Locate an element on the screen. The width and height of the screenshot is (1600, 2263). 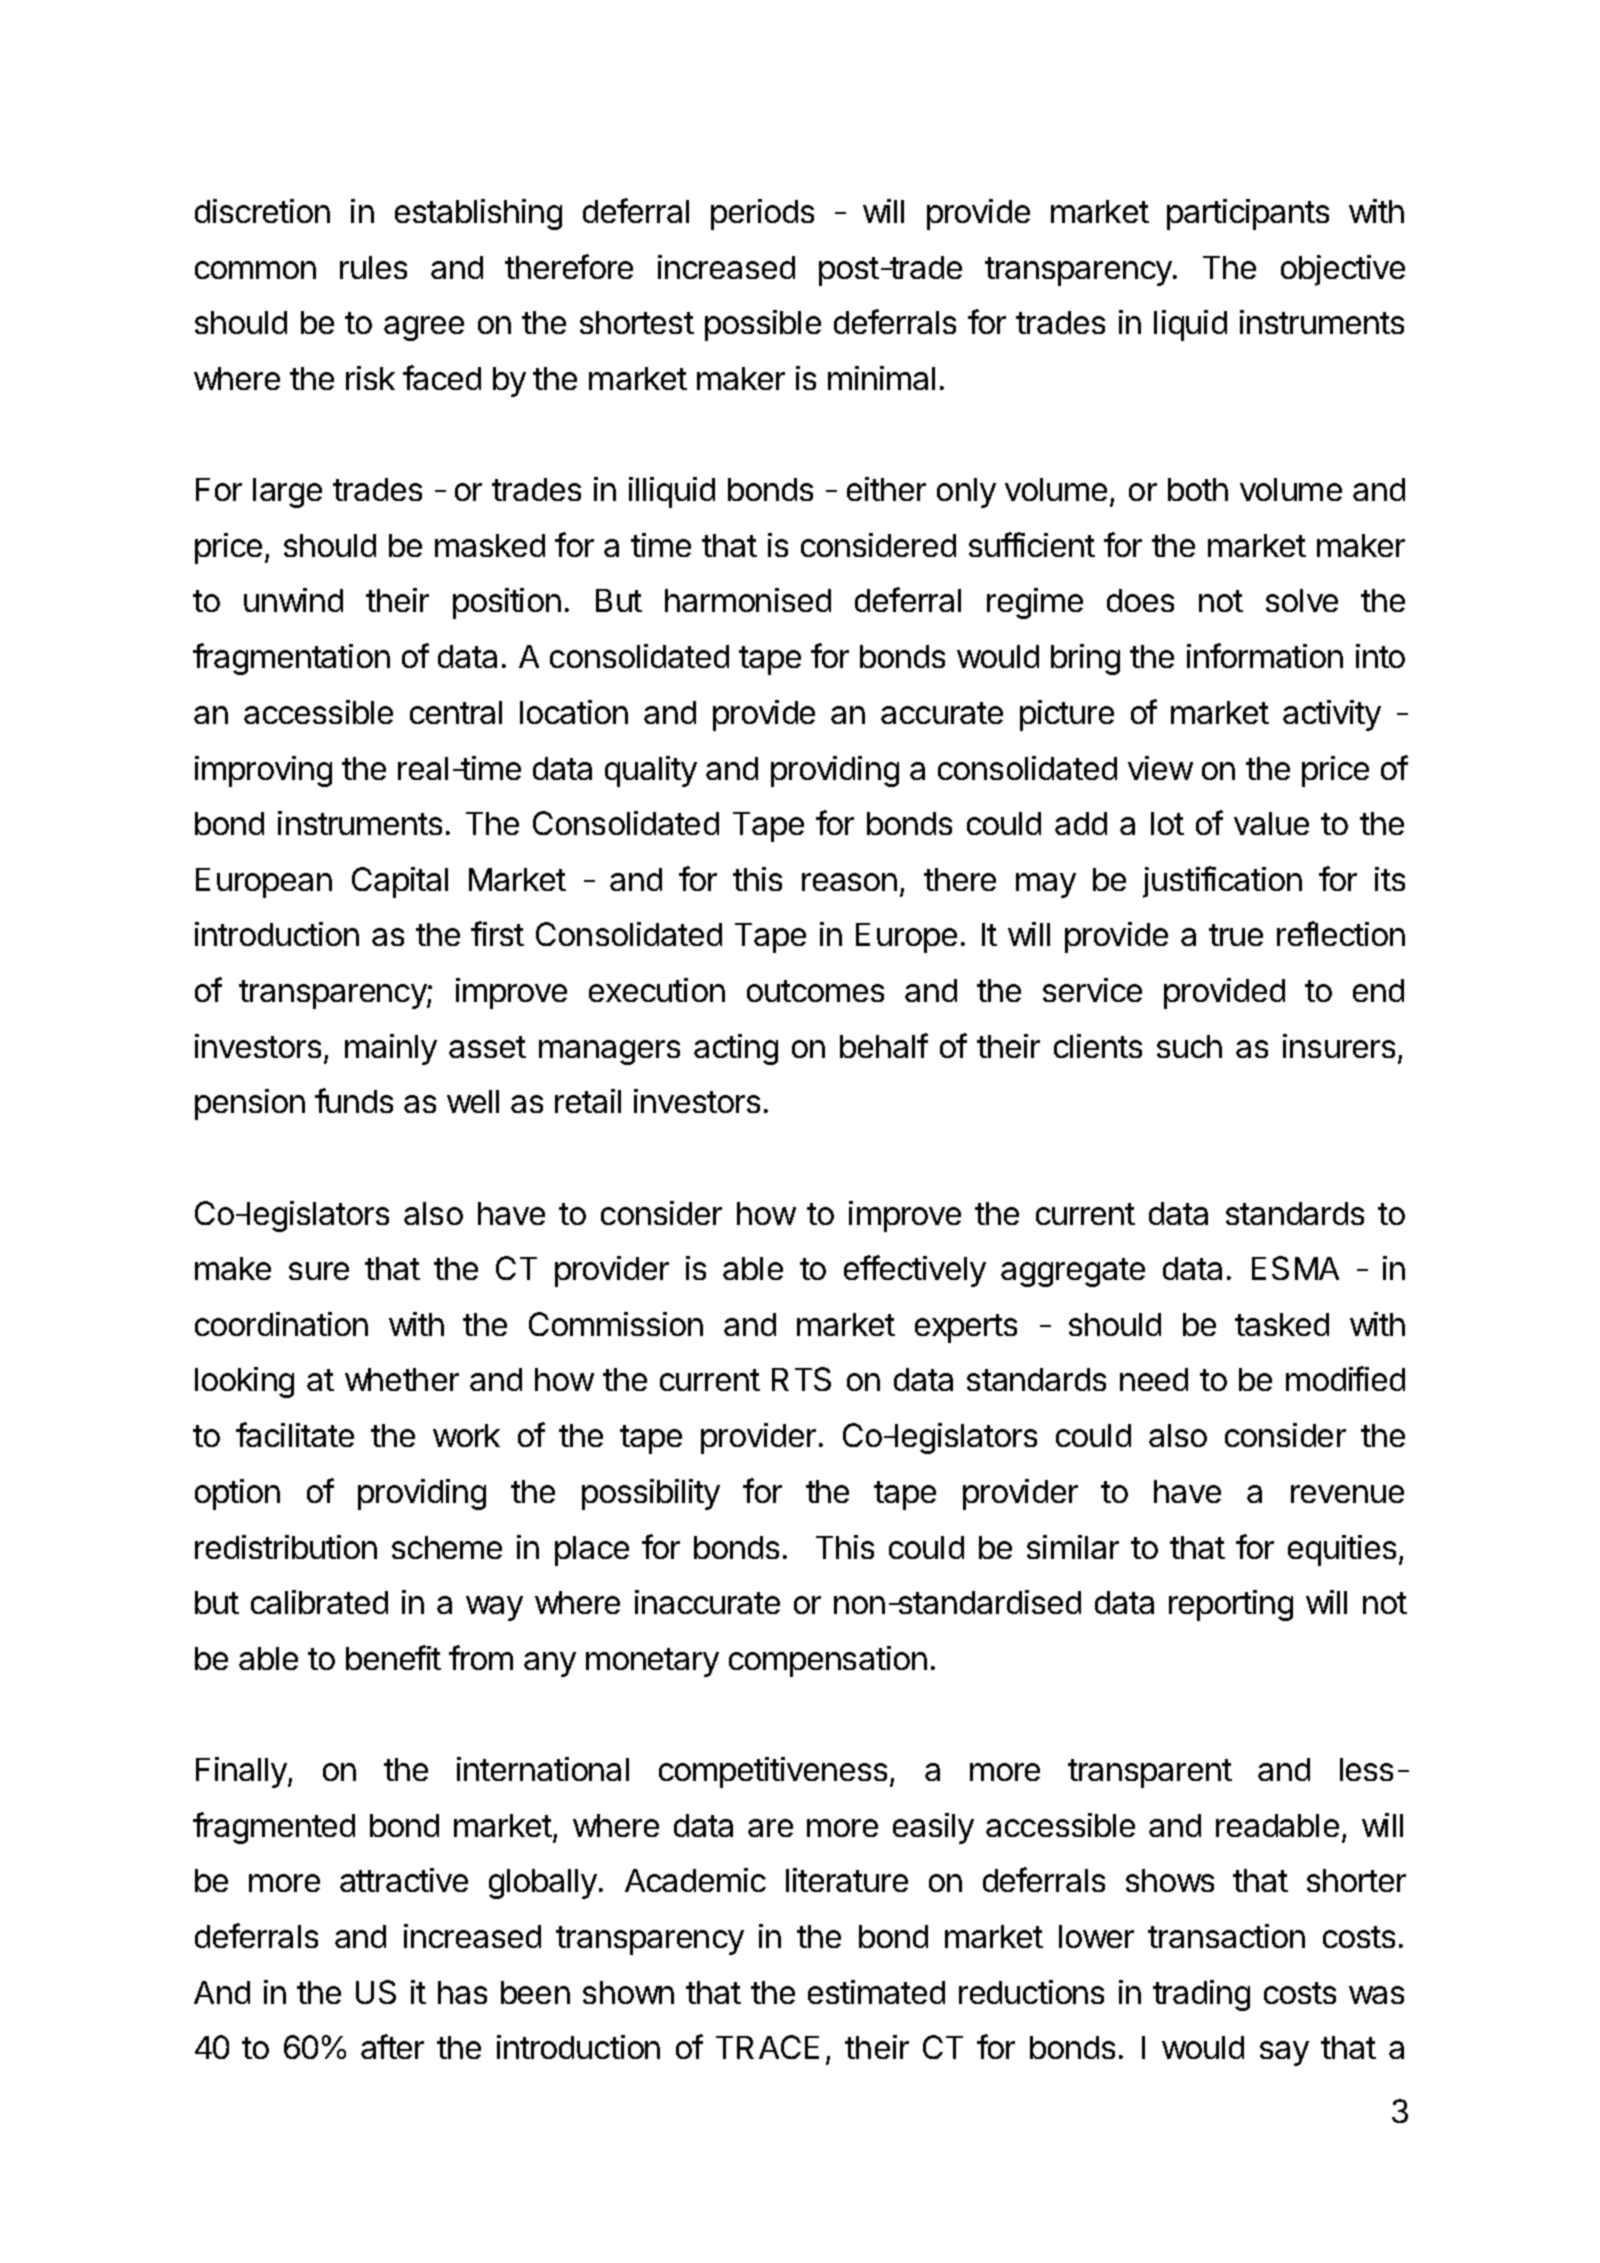
acting is located at coordinates (736, 1049).
